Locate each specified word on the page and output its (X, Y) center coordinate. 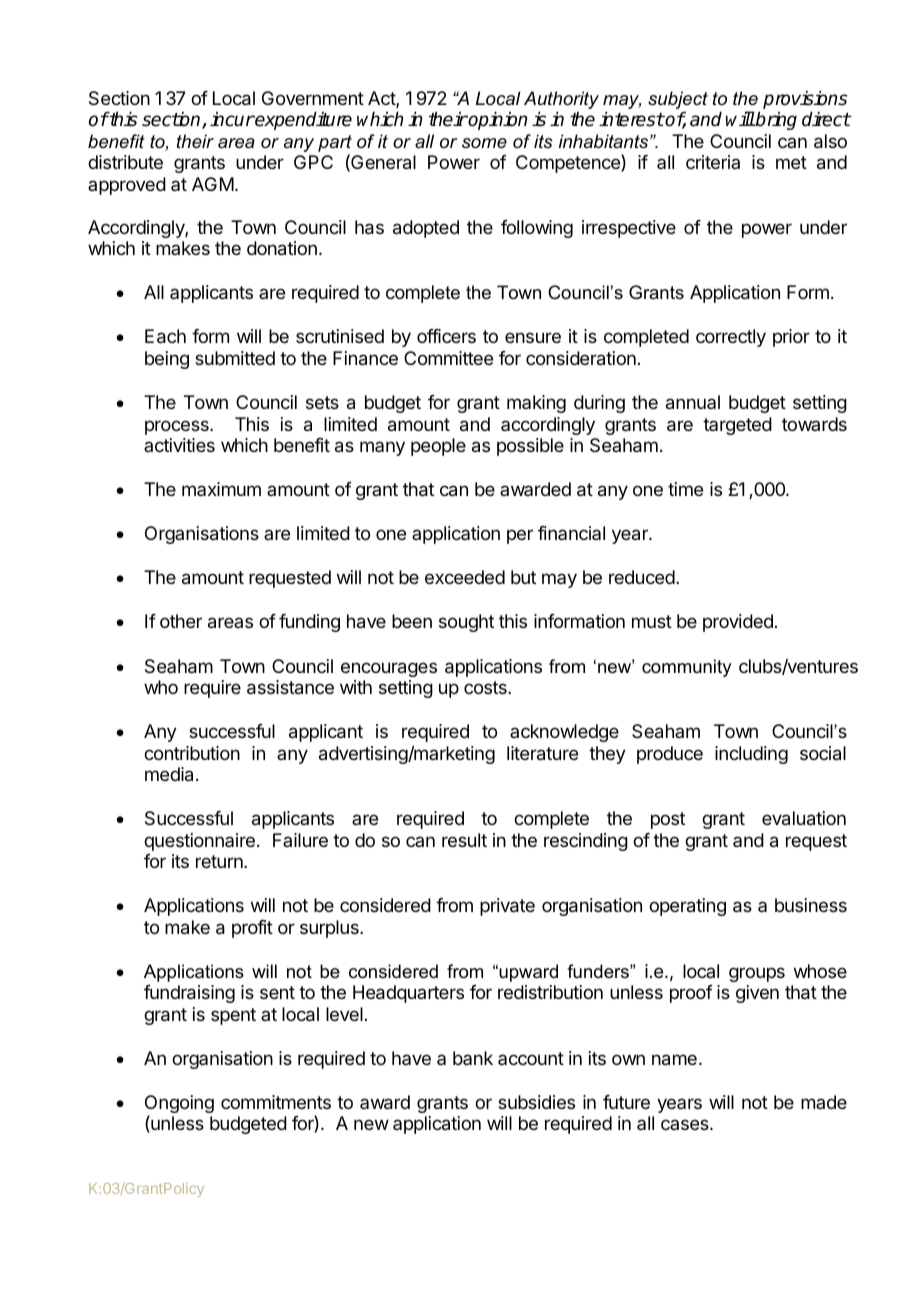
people (438, 447)
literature (542, 753)
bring (775, 121)
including (751, 755)
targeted (737, 426)
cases (686, 1124)
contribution (192, 753)
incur (232, 119)
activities (179, 445)
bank (473, 1058)
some (484, 143)
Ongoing (179, 1105)
